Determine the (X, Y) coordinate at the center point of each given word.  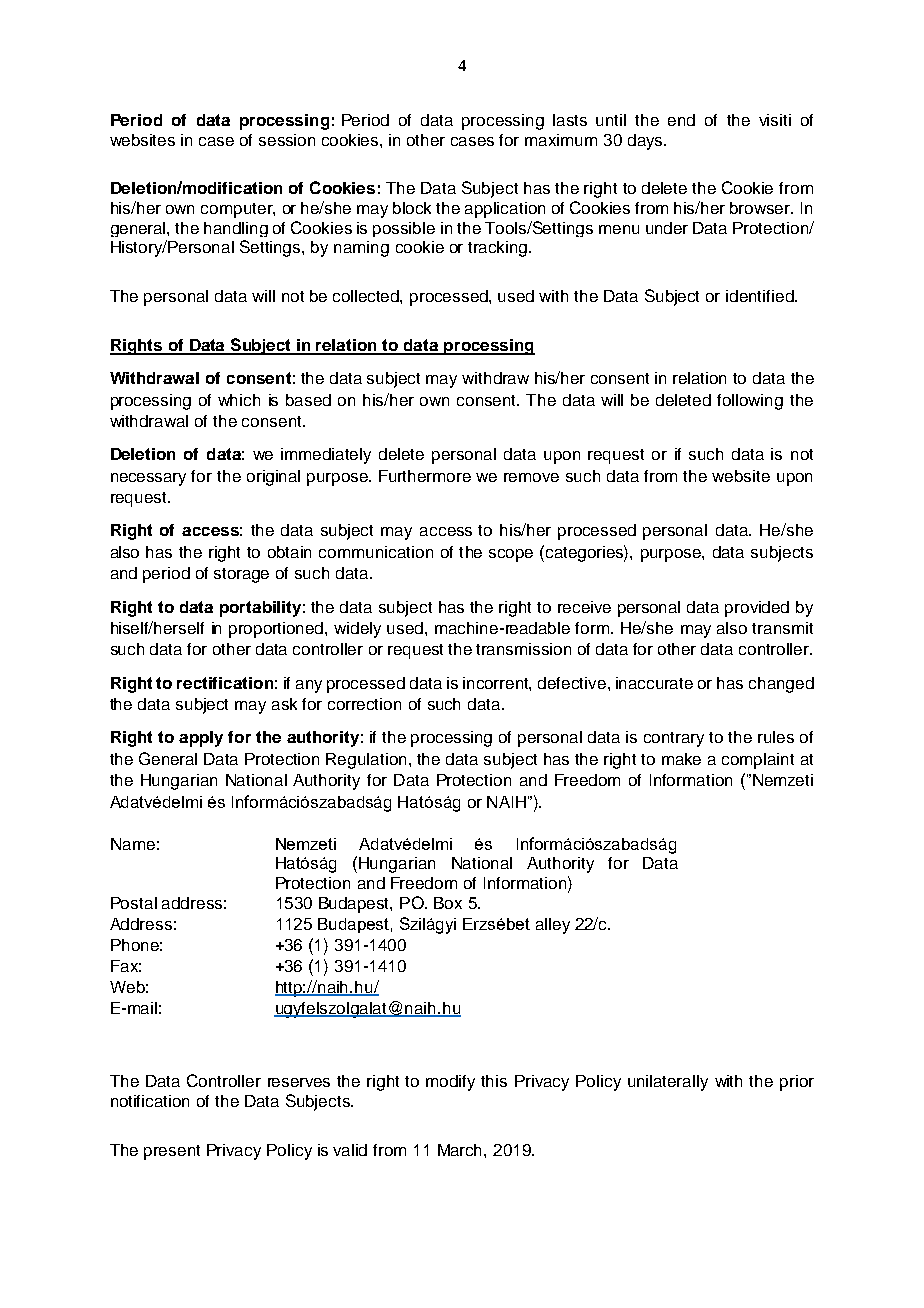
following (750, 402)
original (273, 478)
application (505, 210)
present (172, 1152)
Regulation (366, 761)
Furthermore (425, 476)
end (681, 120)
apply (201, 739)
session (287, 140)
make (681, 759)
